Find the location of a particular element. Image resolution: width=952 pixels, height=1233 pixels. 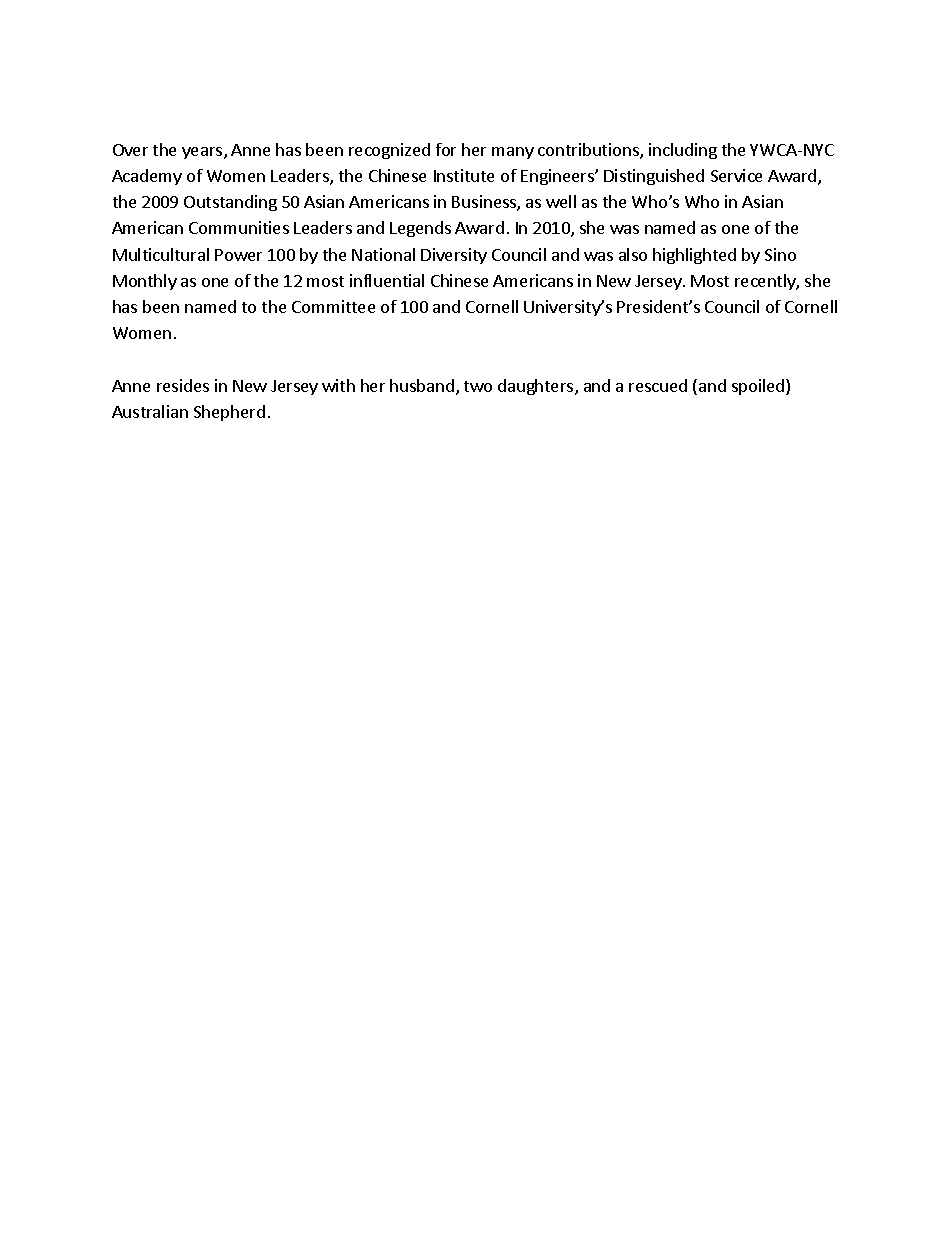

highlighted is located at coordinates (694, 256).
